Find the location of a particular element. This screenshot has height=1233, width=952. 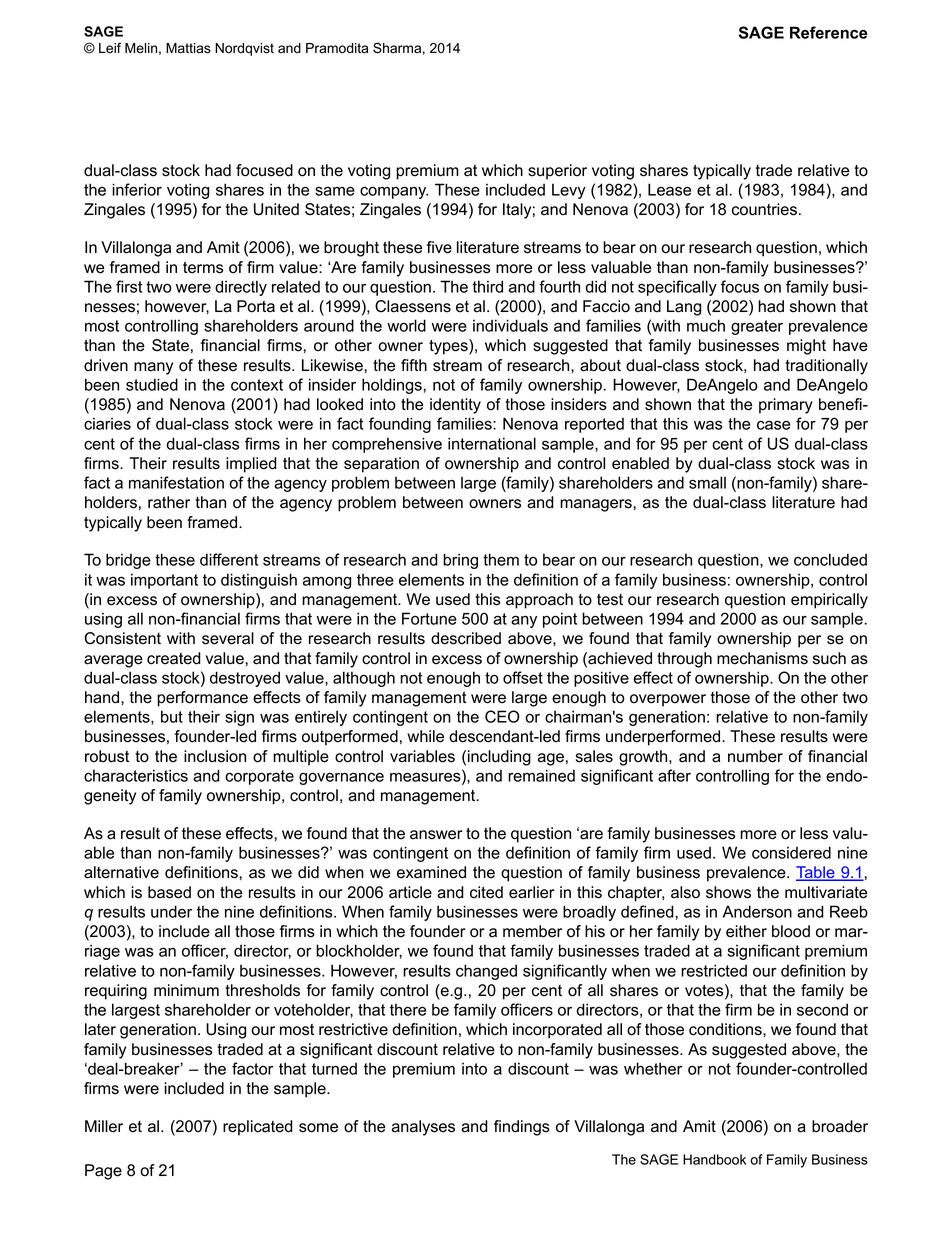

CEO is located at coordinates (502, 716).
